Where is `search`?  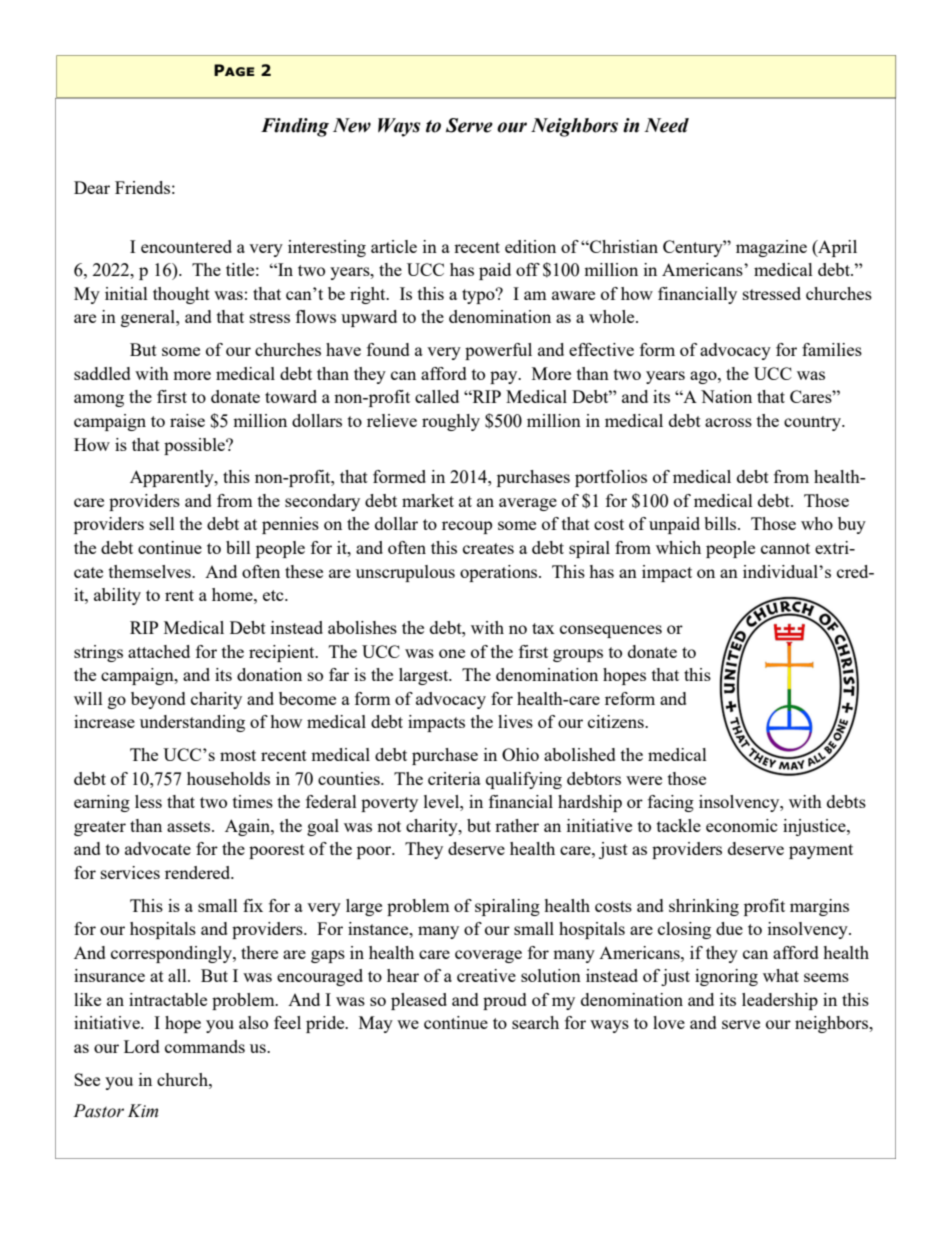
search is located at coordinates (535, 1022).
